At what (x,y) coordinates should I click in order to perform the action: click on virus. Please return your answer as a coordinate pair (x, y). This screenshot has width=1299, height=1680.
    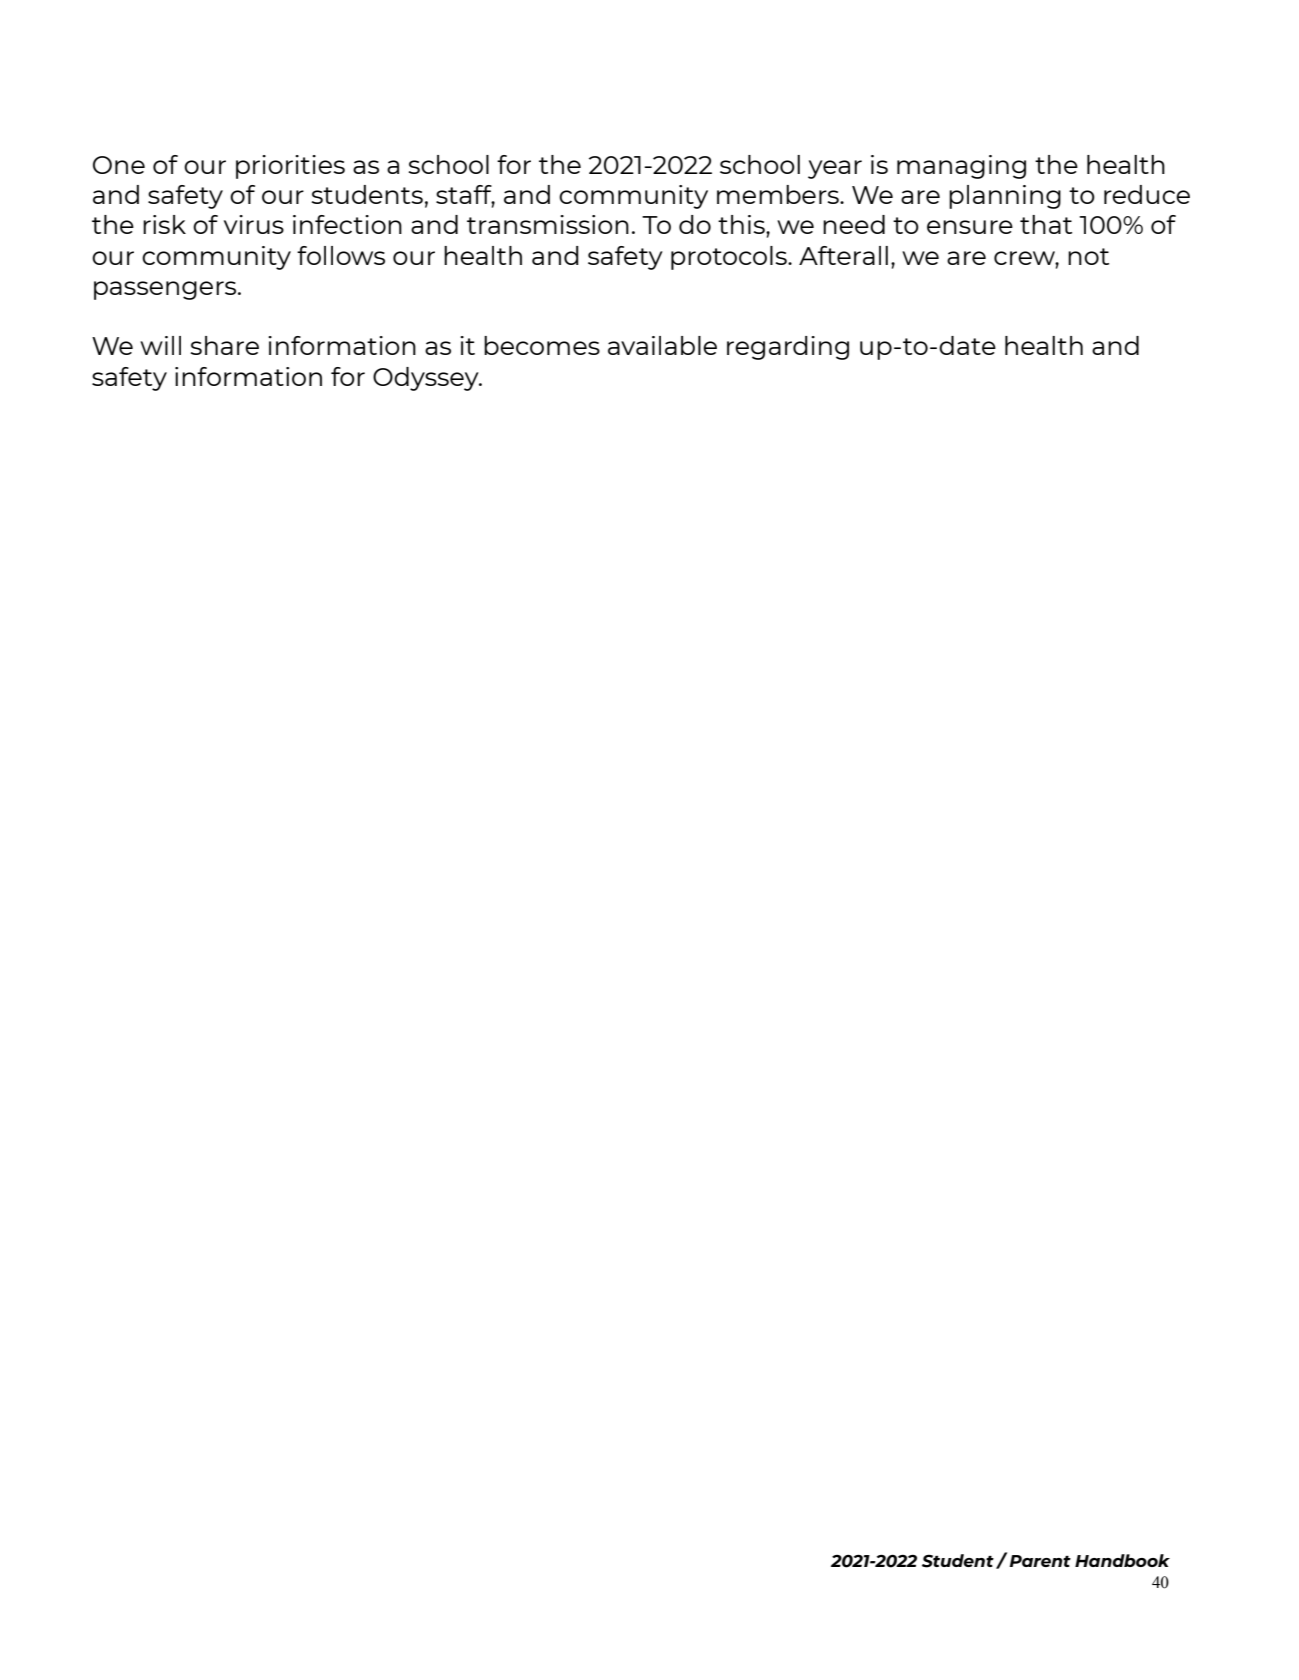
    Looking at the image, I should click on (254, 224).
